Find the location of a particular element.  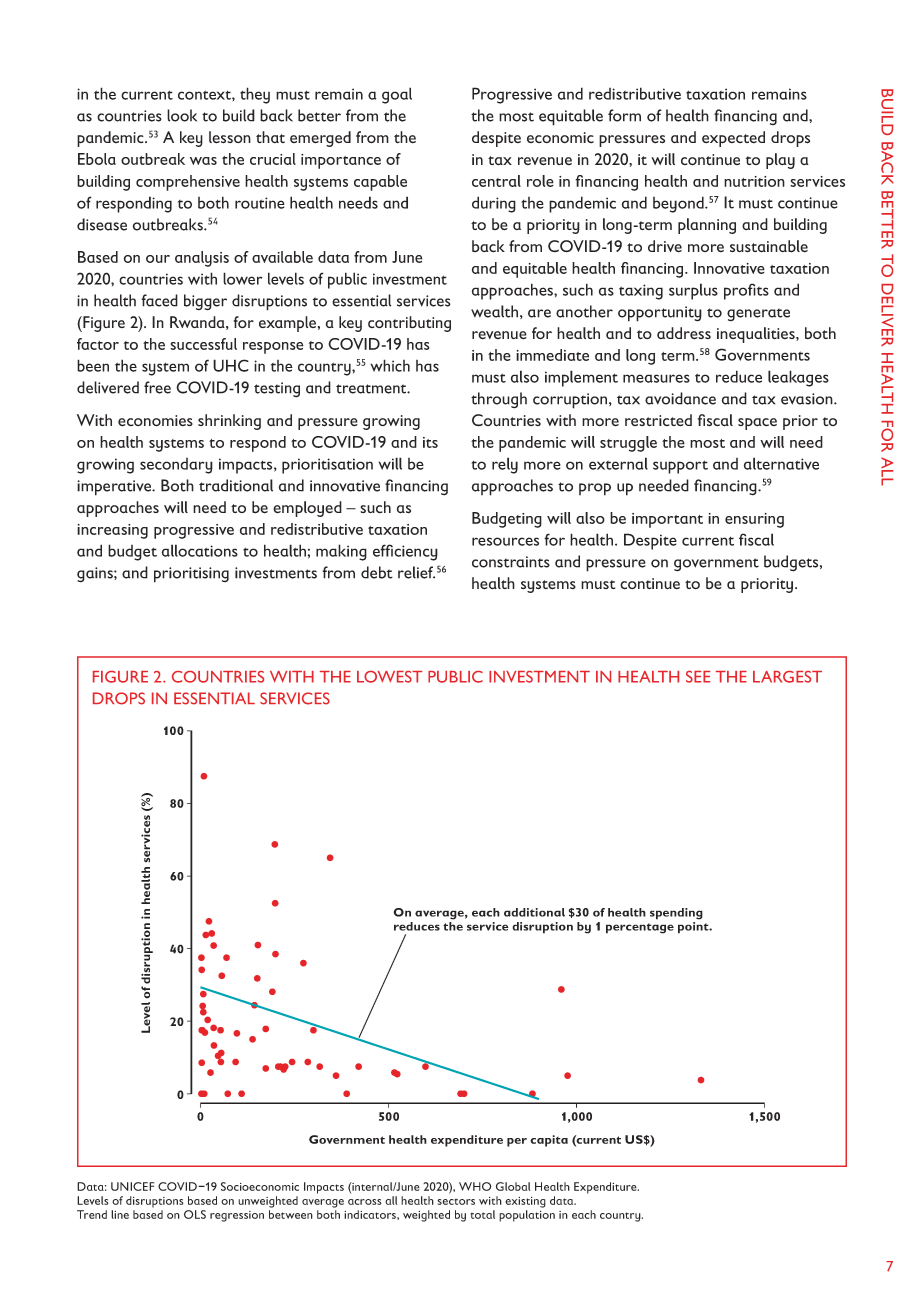

OLS is located at coordinates (195, 1214).
